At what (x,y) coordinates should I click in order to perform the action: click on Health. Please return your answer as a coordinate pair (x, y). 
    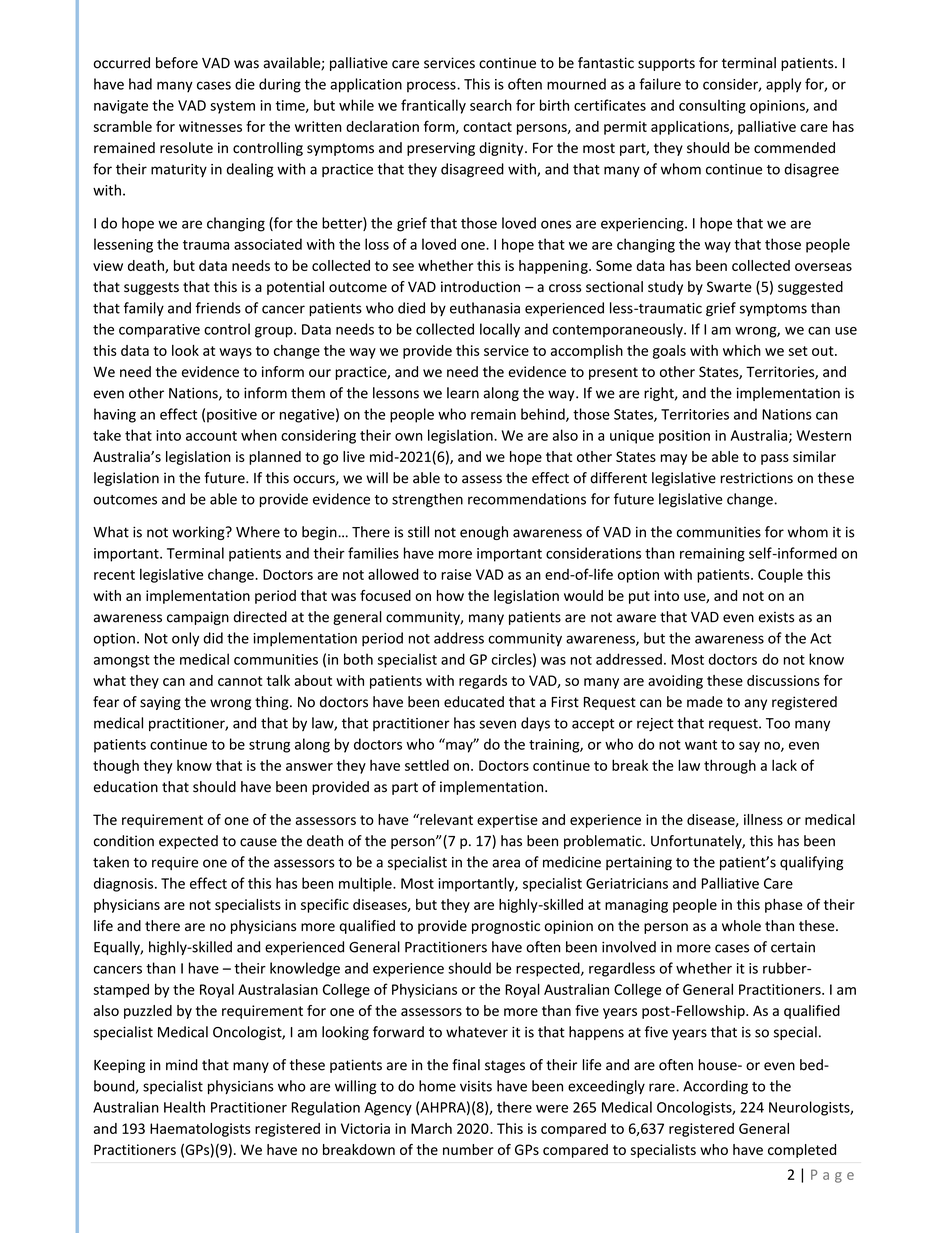
    Looking at the image, I should click on (184, 1107).
